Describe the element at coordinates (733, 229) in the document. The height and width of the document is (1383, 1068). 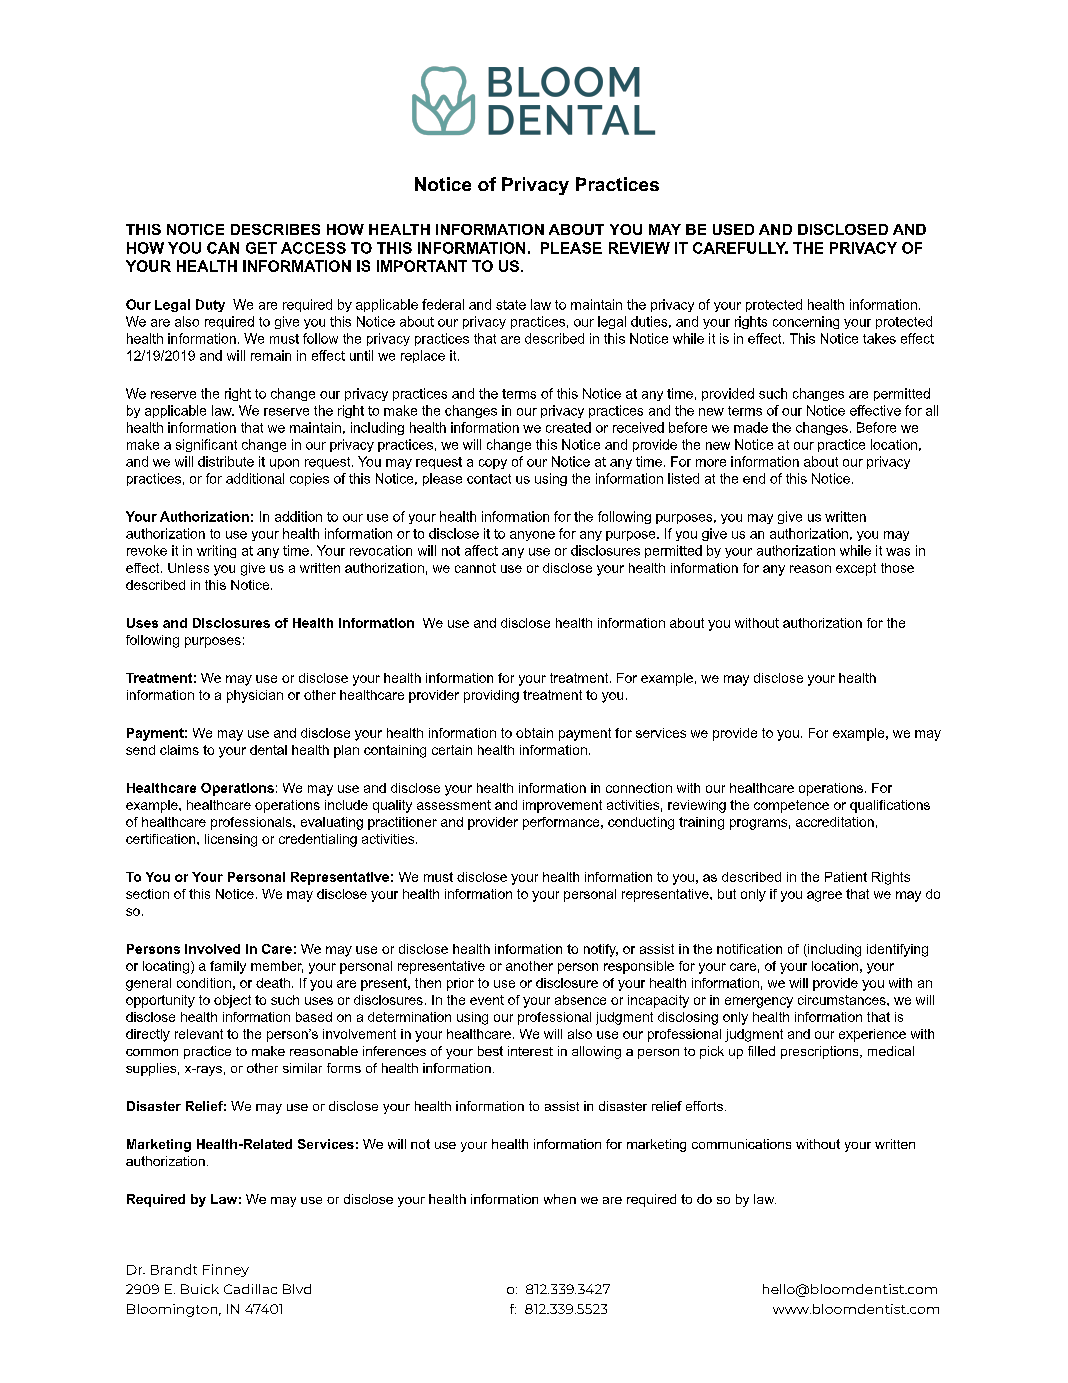
I see `USED` at that location.
